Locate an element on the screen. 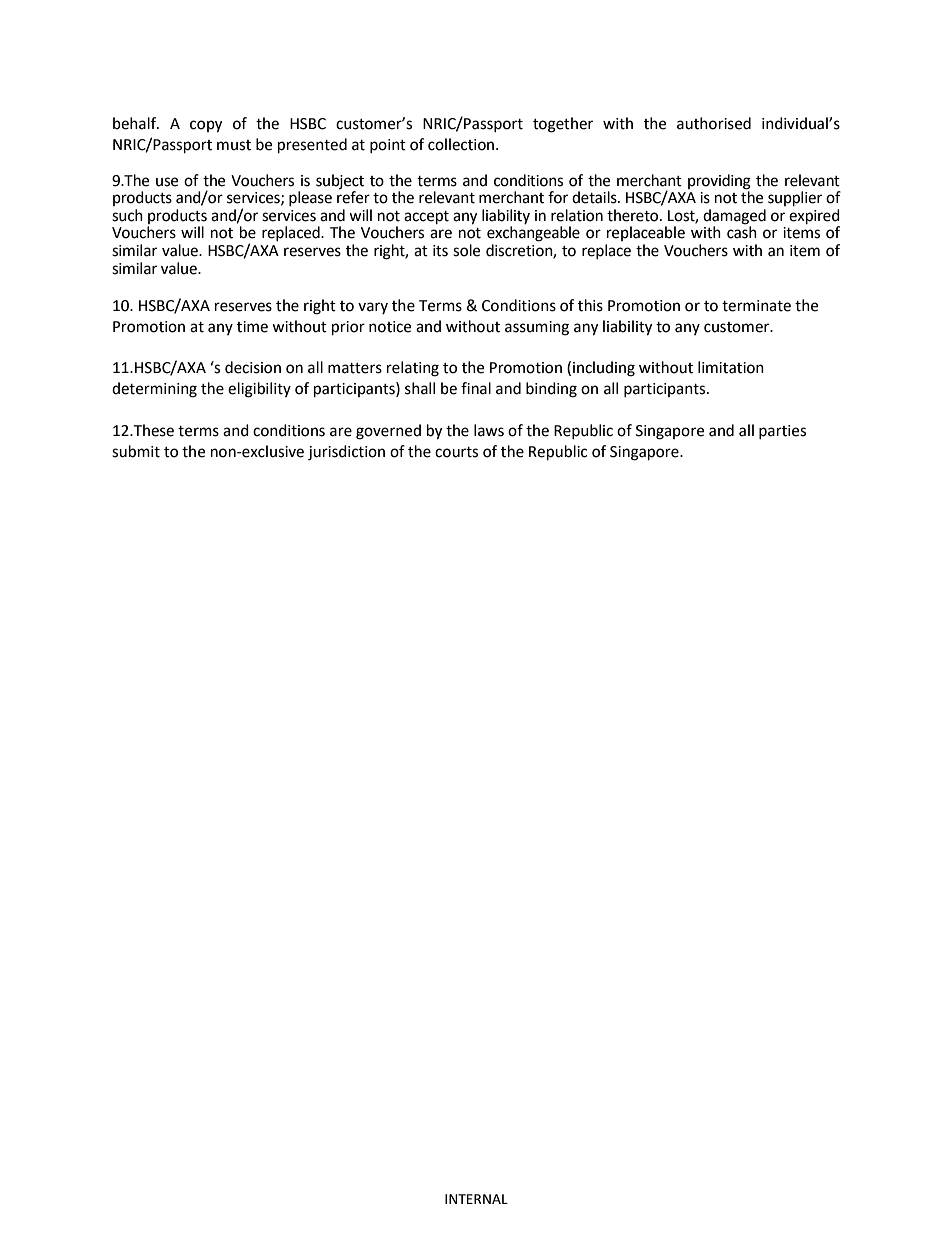  must is located at coordinates (234, 145).
